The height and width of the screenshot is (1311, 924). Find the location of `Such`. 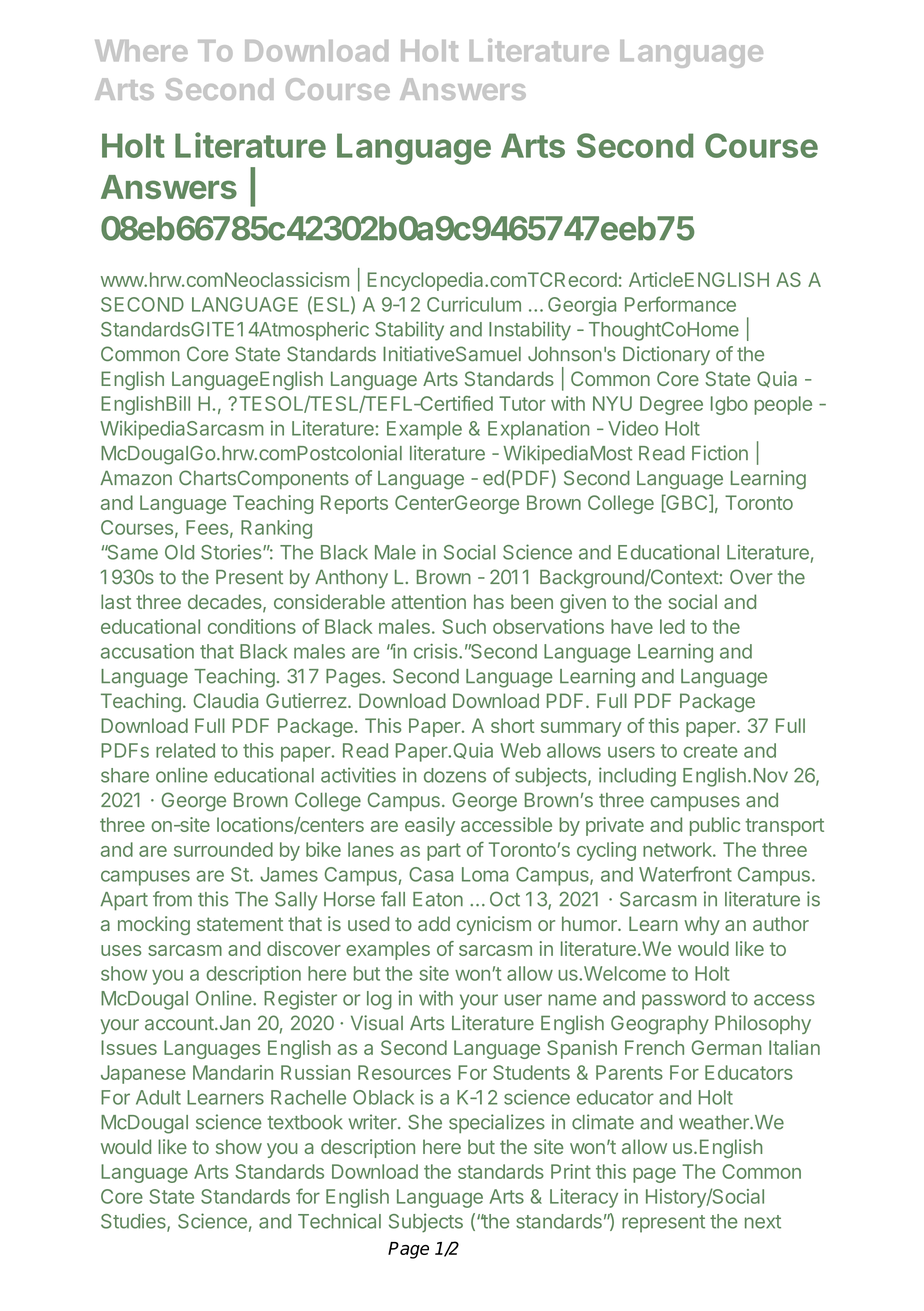

Such is located at coordinates (464, 626).
